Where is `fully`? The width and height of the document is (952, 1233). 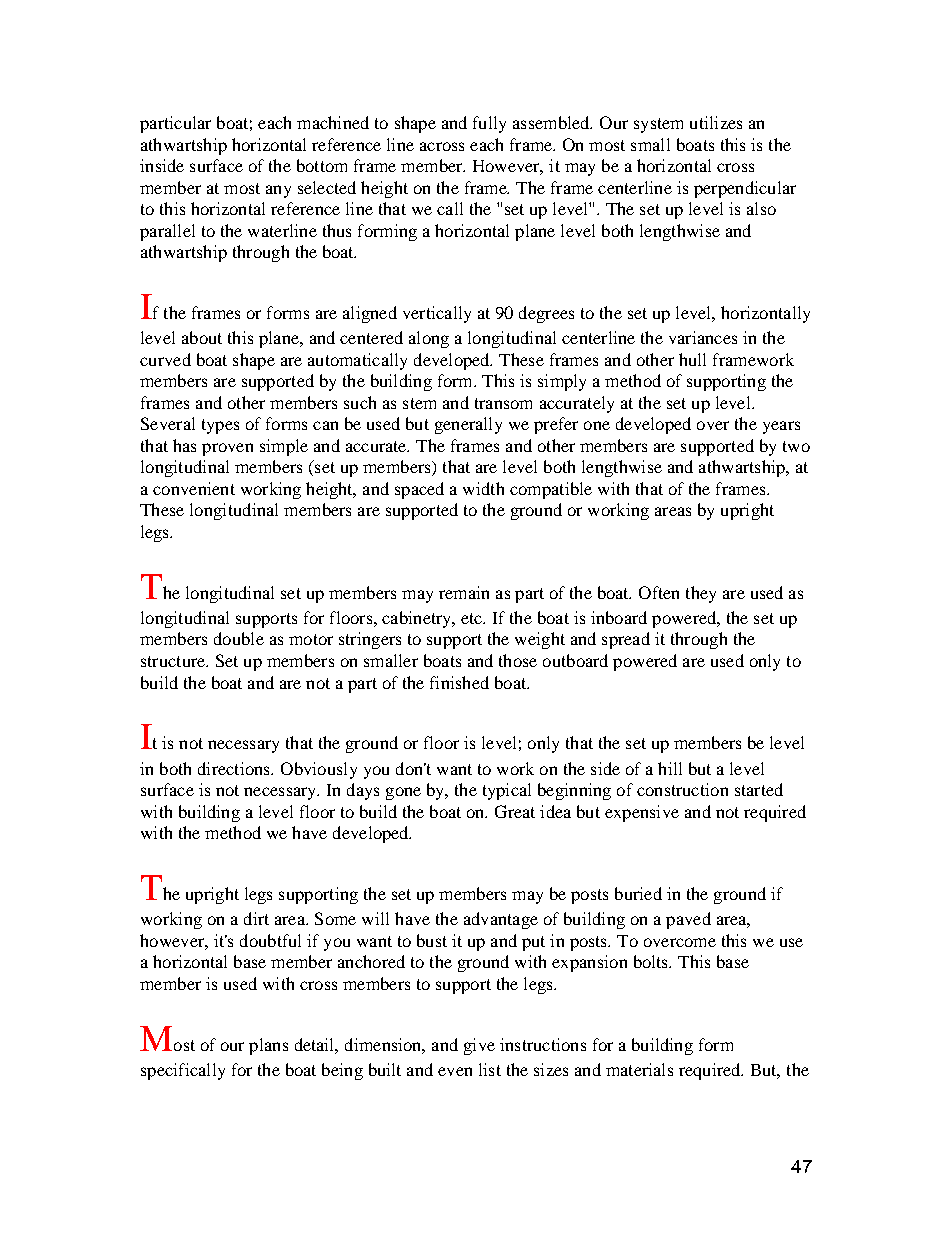 fully is located at coordinates (489, 124).
